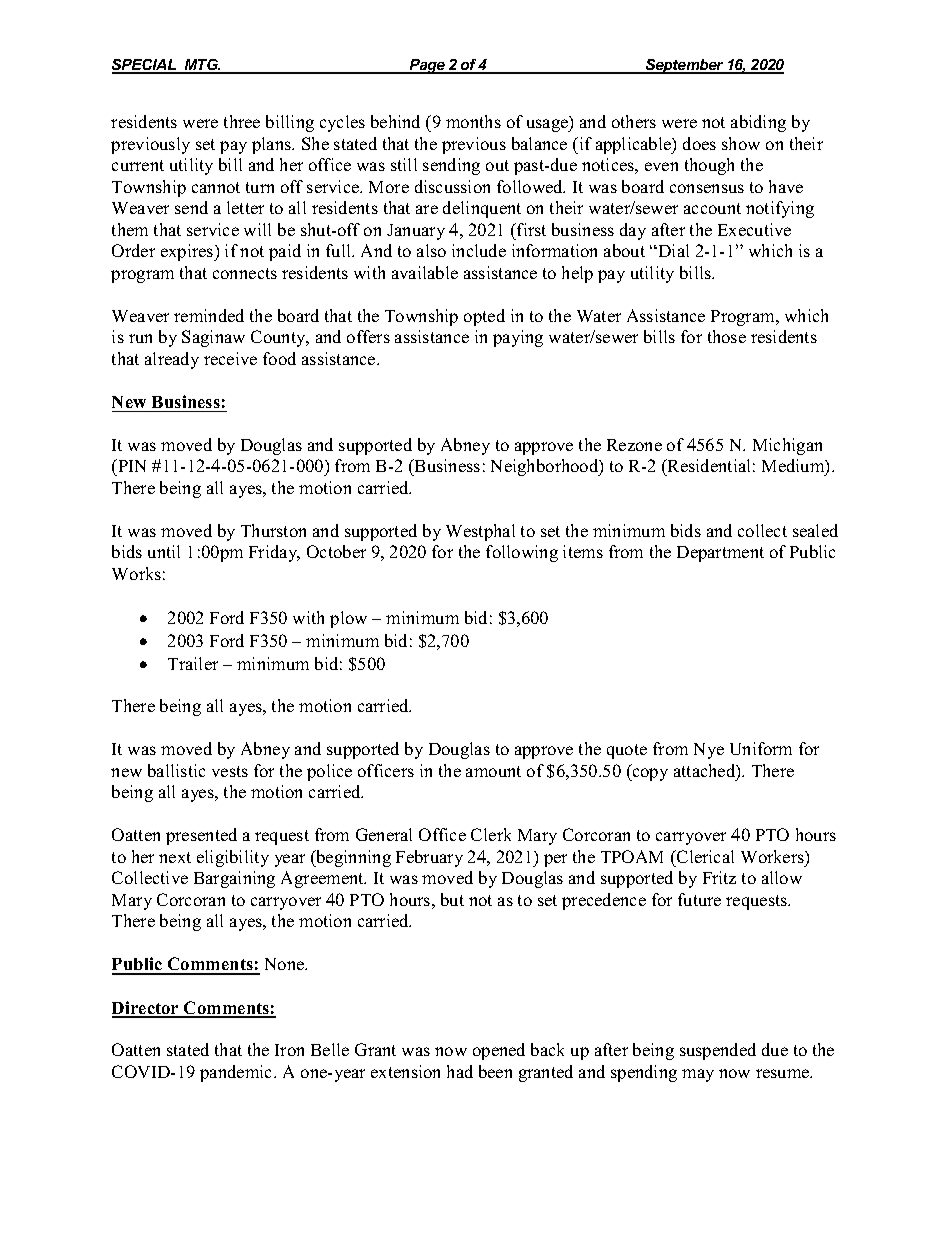 This image has width=952, height=1233. What do you see at coordinates (164, 551) in the image?
I see `until` at bounding box center [164, 551].
